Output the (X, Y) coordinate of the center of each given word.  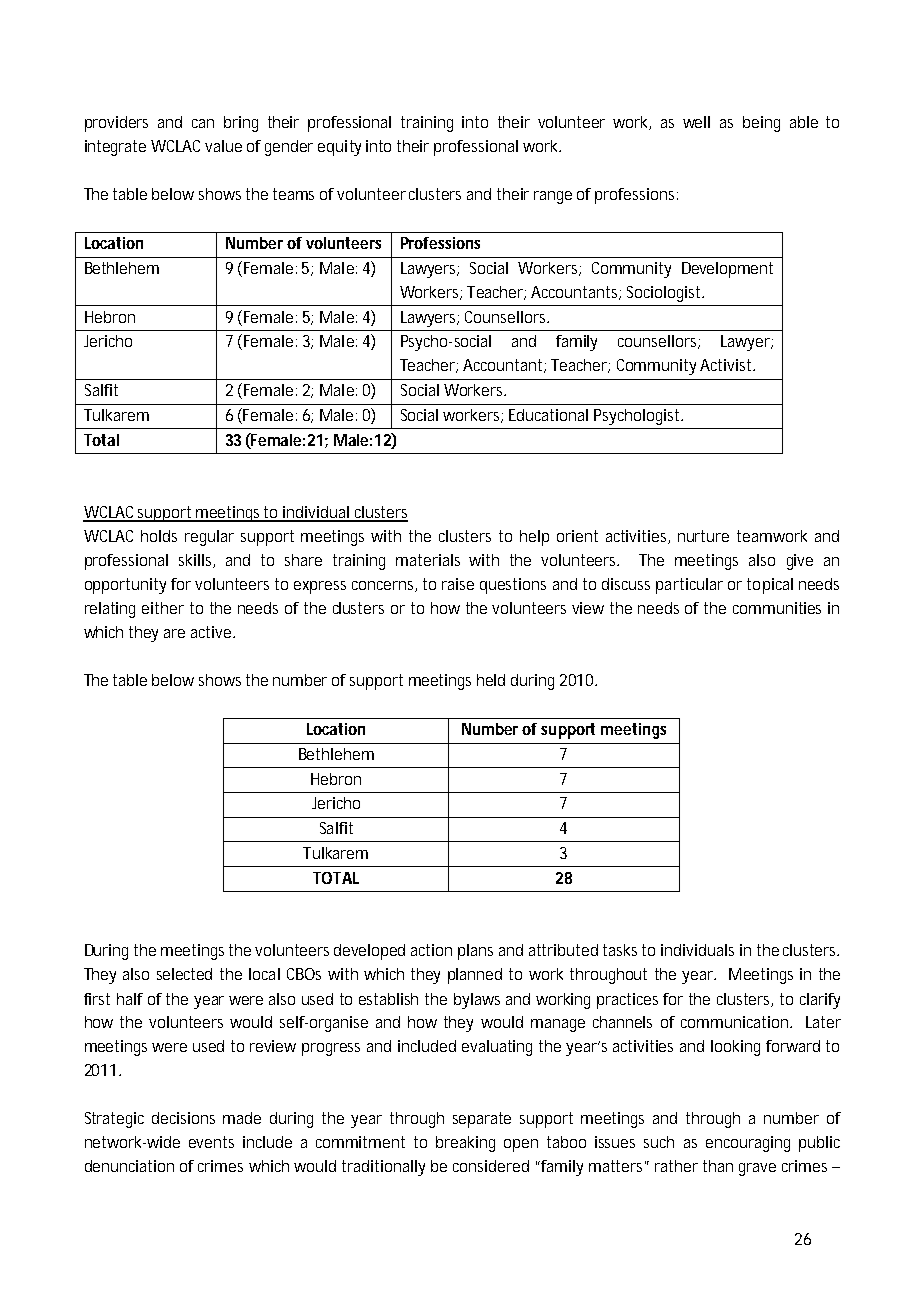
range (553, 197)
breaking (465, 1144)
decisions (183, 1118)
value (223, 146)
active (212, 632)
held (491, 680)
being (761, 124)
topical (770, 586)
